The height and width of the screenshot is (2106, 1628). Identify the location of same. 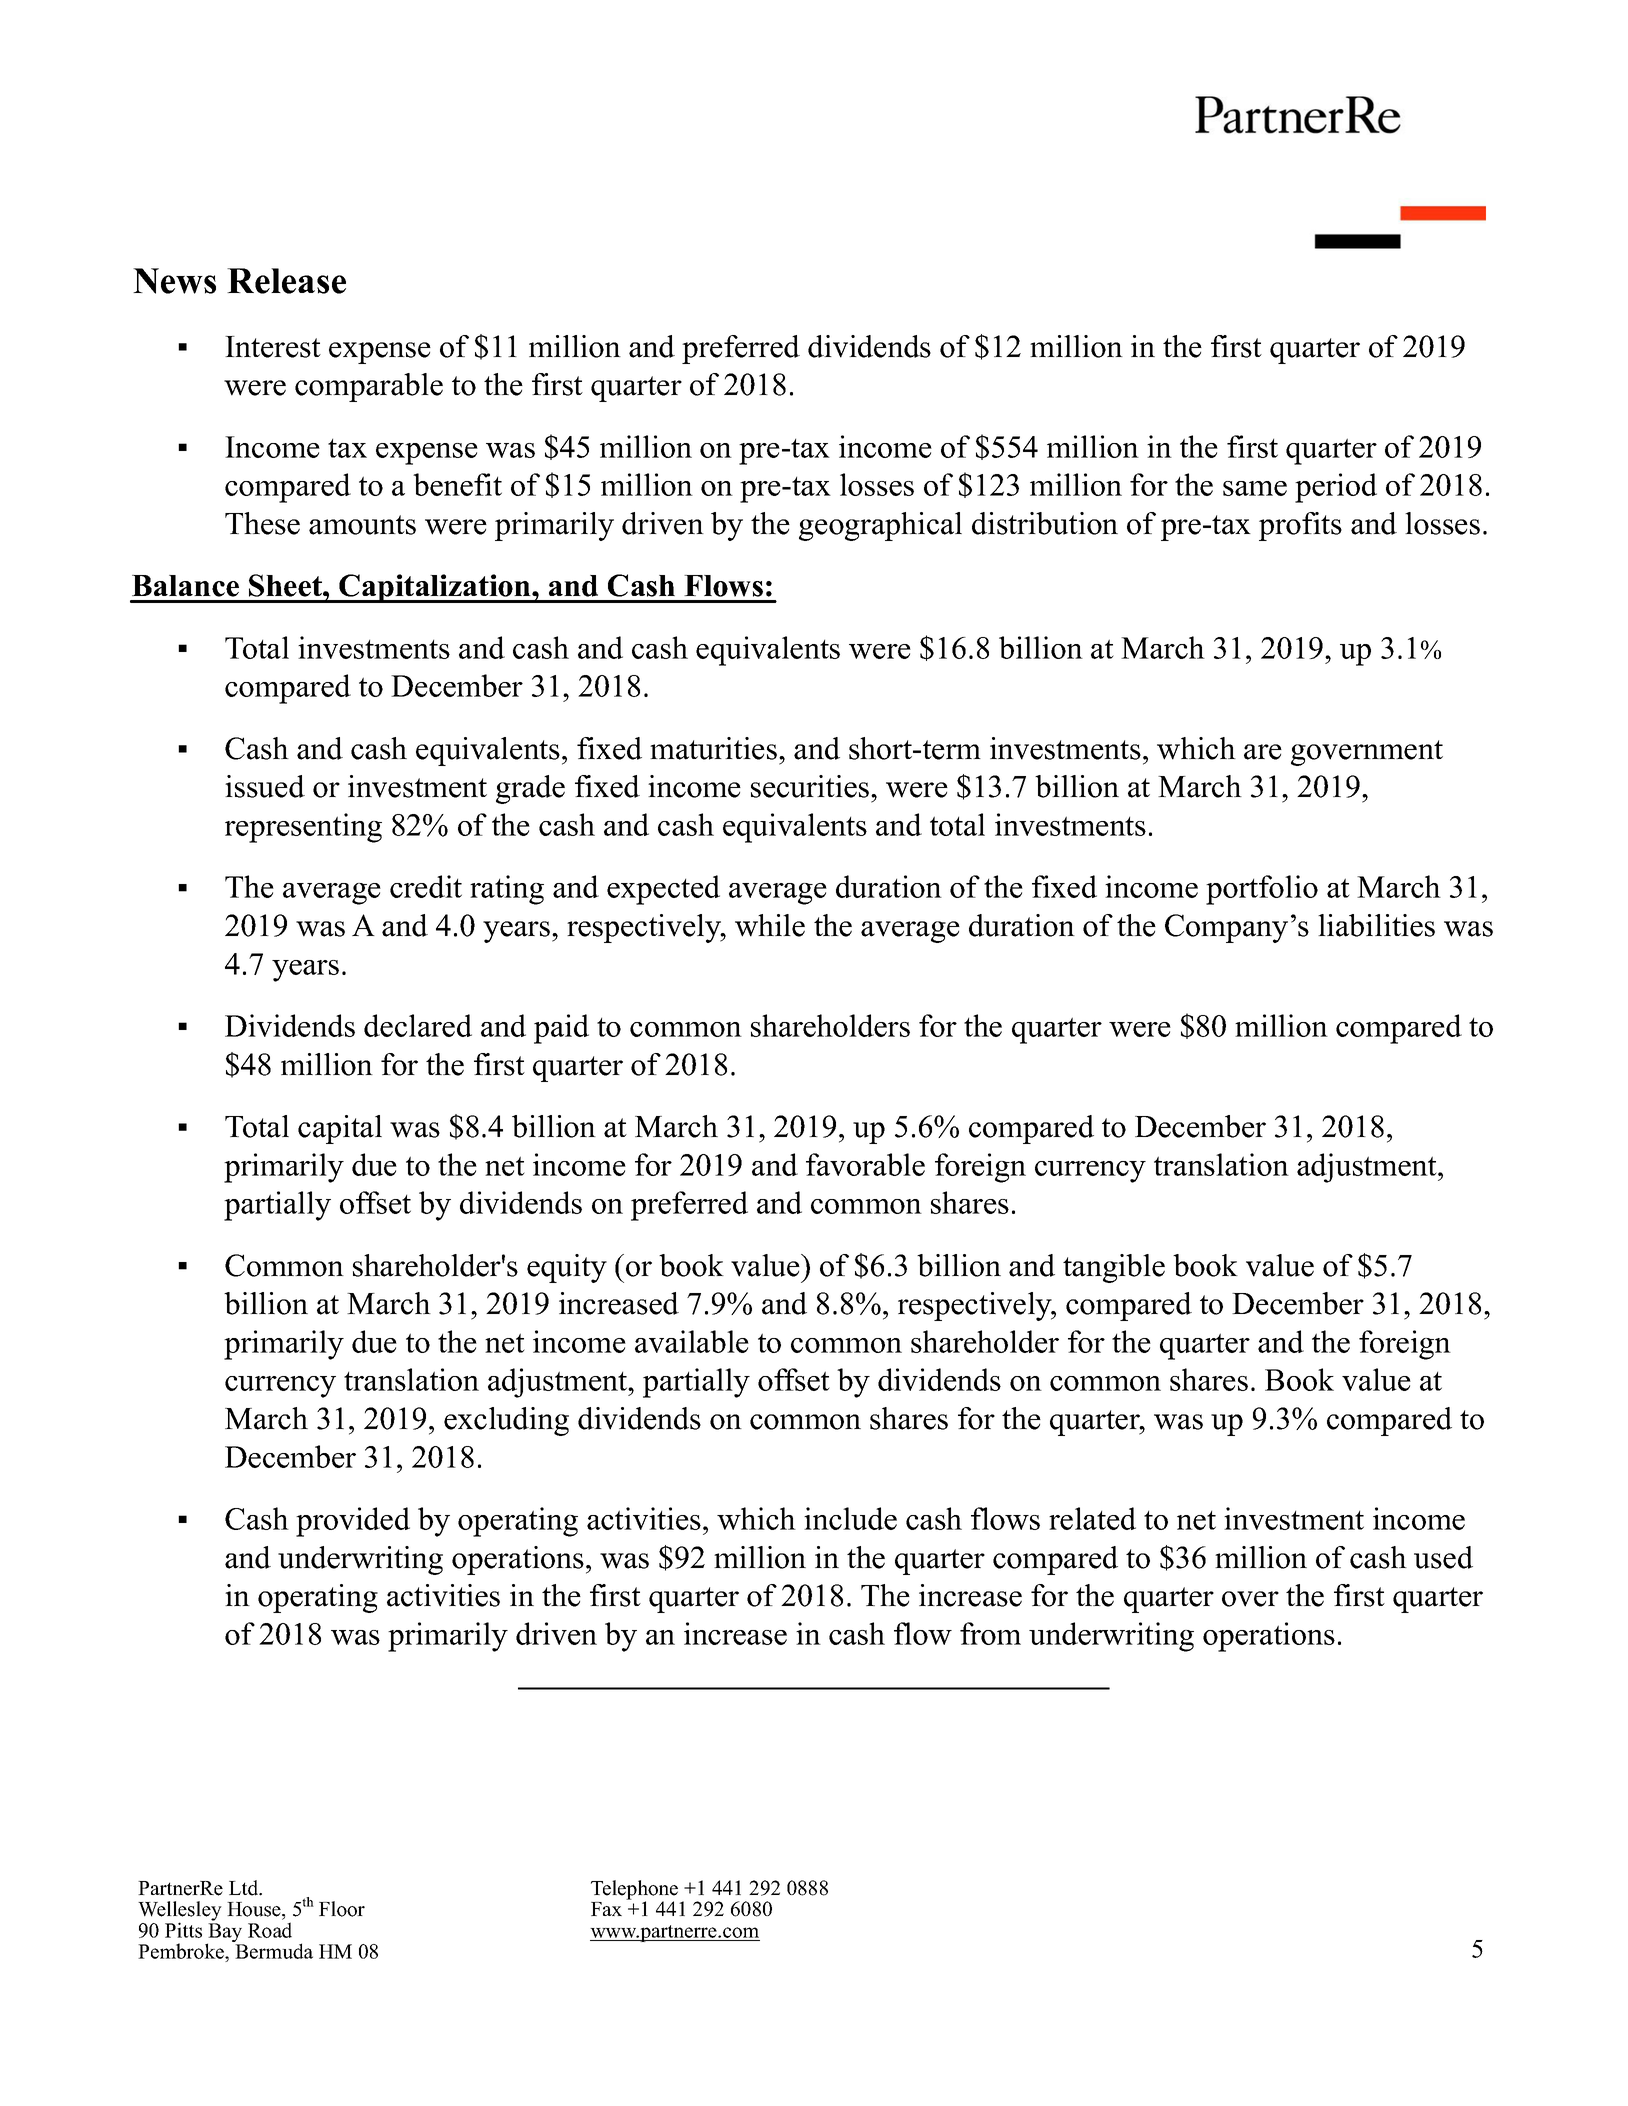
(1255, 488).
